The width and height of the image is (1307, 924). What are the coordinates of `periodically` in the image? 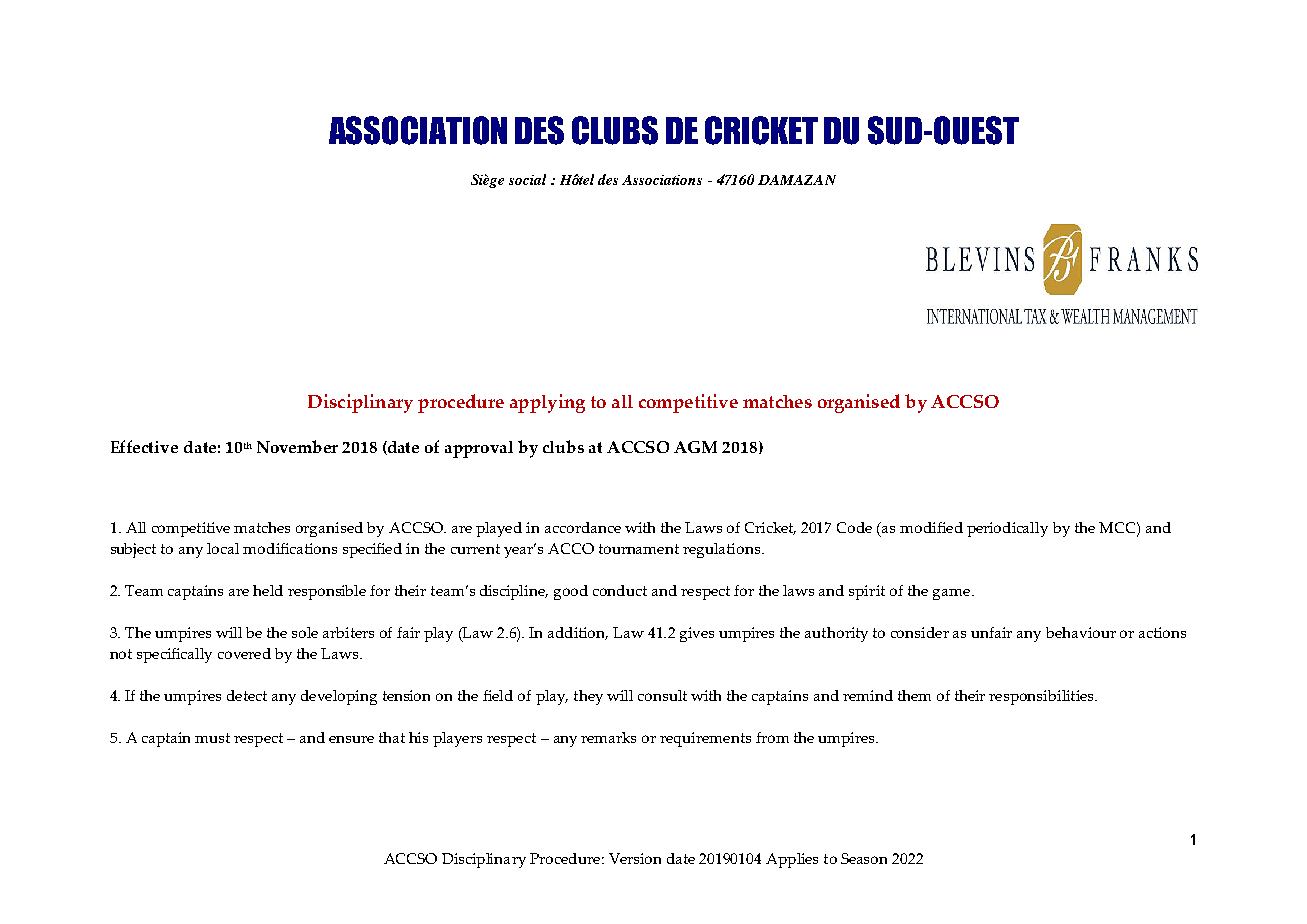 It's located at (1007, 529).
